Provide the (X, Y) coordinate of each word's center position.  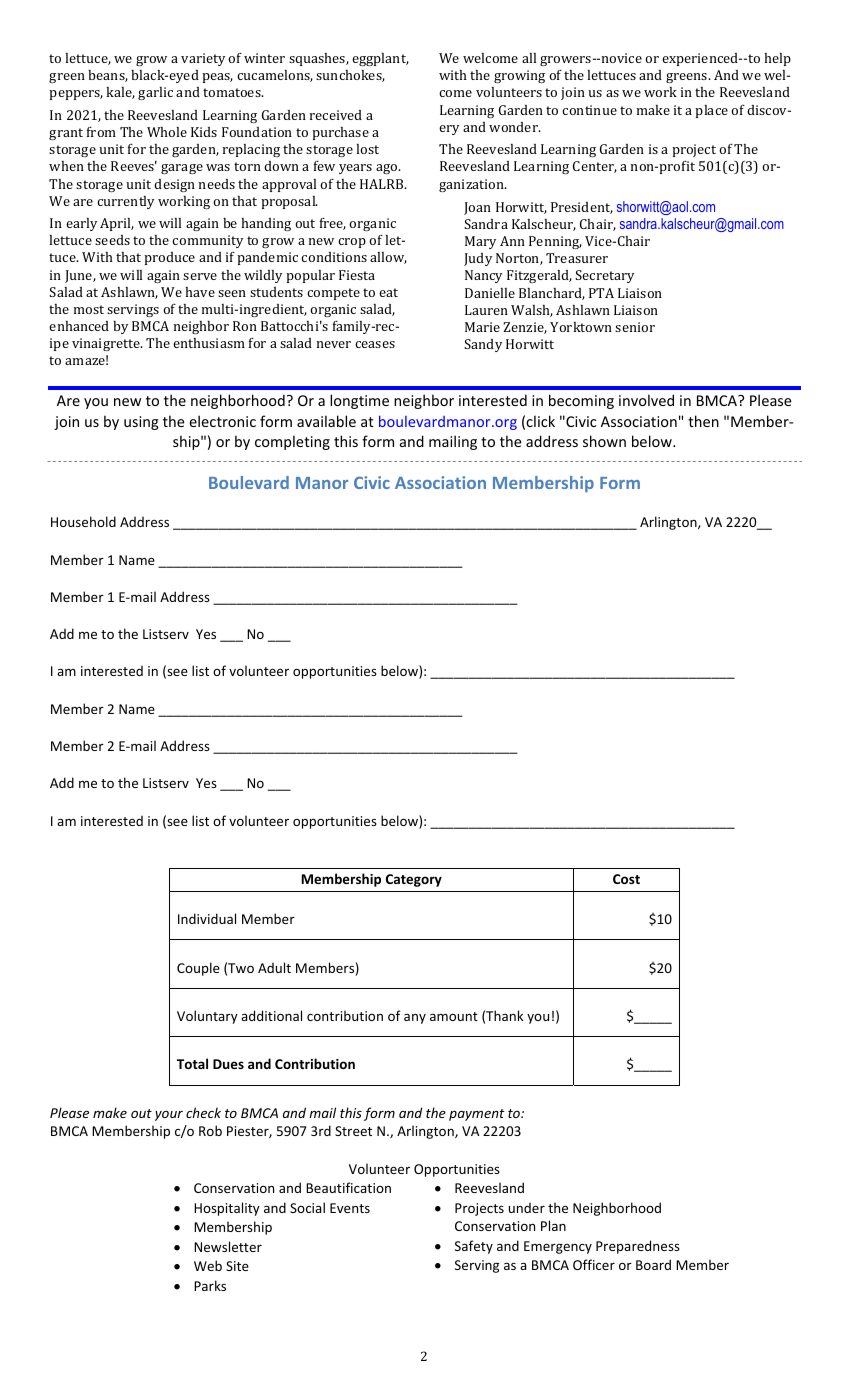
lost (368, 149)
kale (121, 93)
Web (208, 1265)
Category (414, 880)
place (711, 111)
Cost (626, 879)
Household (83, 521)
